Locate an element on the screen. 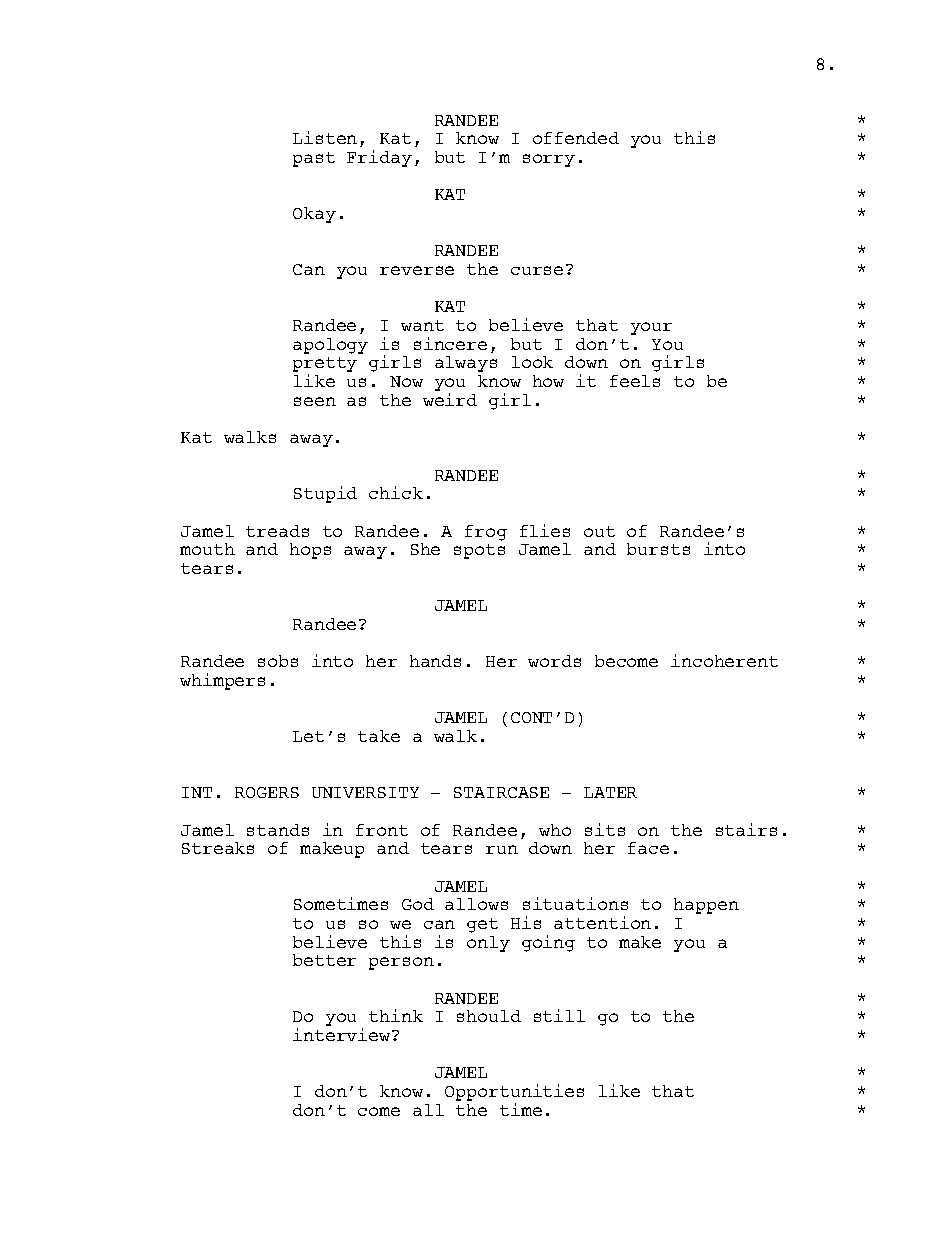 The height and width of the screenshot is (1233, 952). interview is located at coordinates (343, 1034).
